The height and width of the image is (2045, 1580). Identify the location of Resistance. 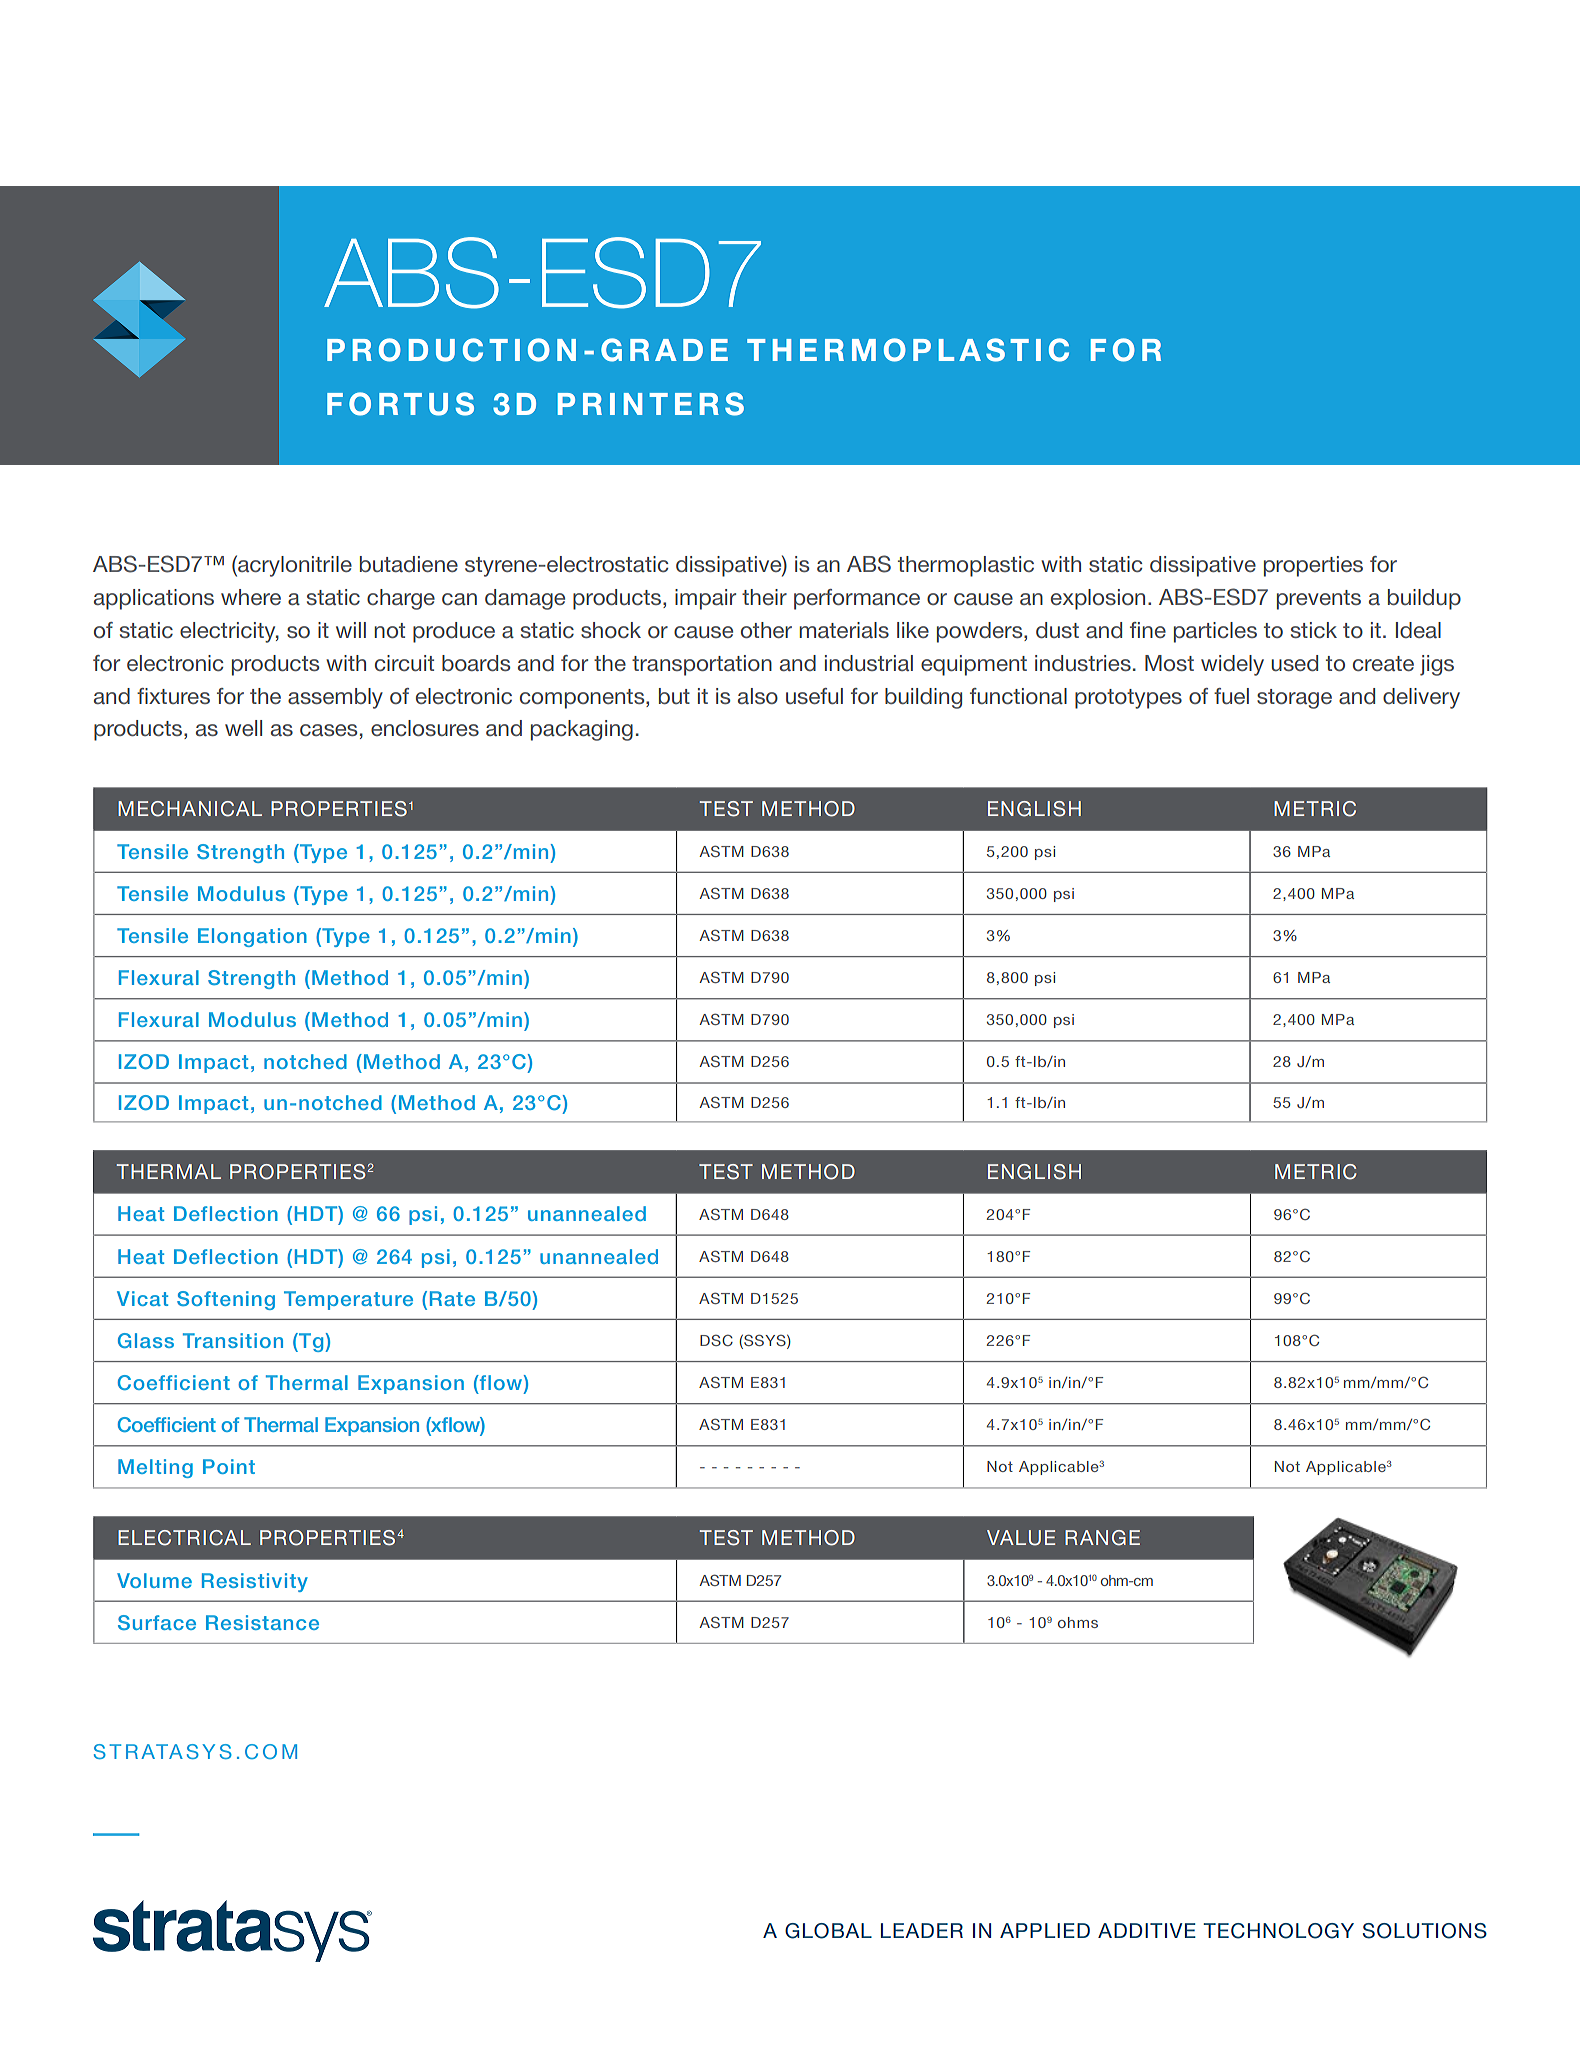
(262, 1622).
